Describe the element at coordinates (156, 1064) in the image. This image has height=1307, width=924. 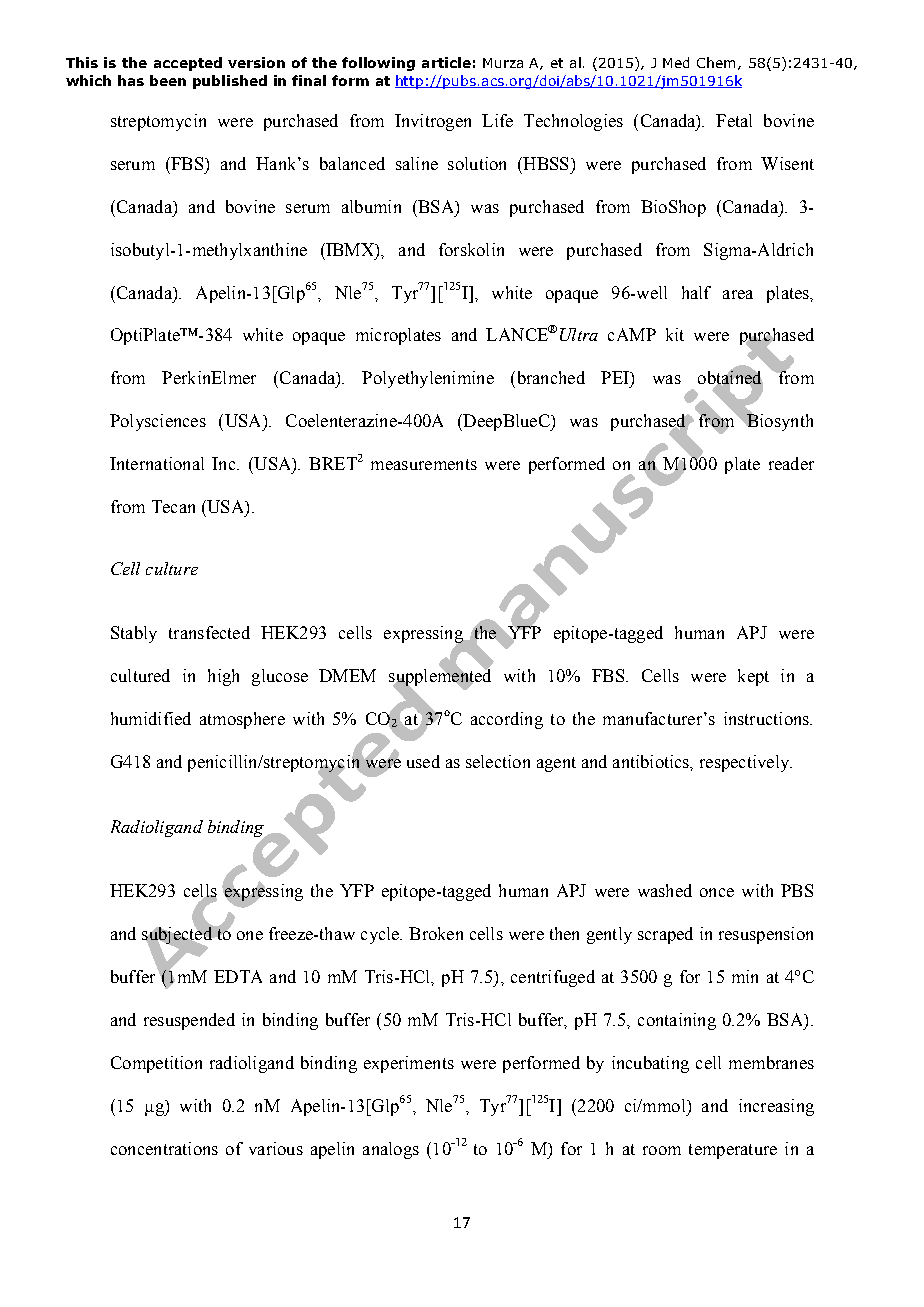
I see `Competition` at that location.
